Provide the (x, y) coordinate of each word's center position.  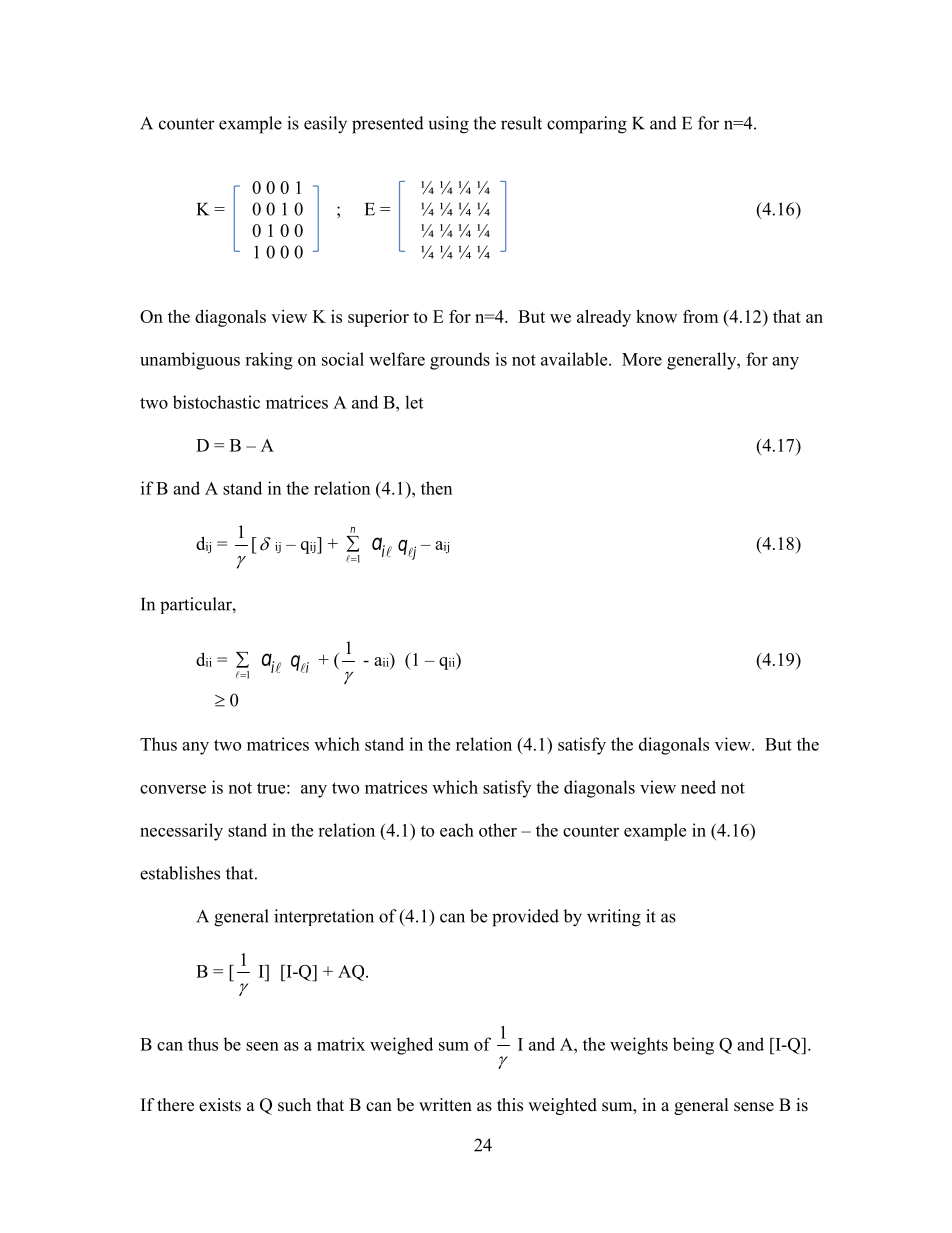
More (642, 359)
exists (220, 1105)
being (693, 1046)
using (449, 125)
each (457, 830)
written (445, 1105)
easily (325, 125)
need (698, 787)
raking (269, 361)
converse (173, 789)
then (436, 488)
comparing (587, 125)
